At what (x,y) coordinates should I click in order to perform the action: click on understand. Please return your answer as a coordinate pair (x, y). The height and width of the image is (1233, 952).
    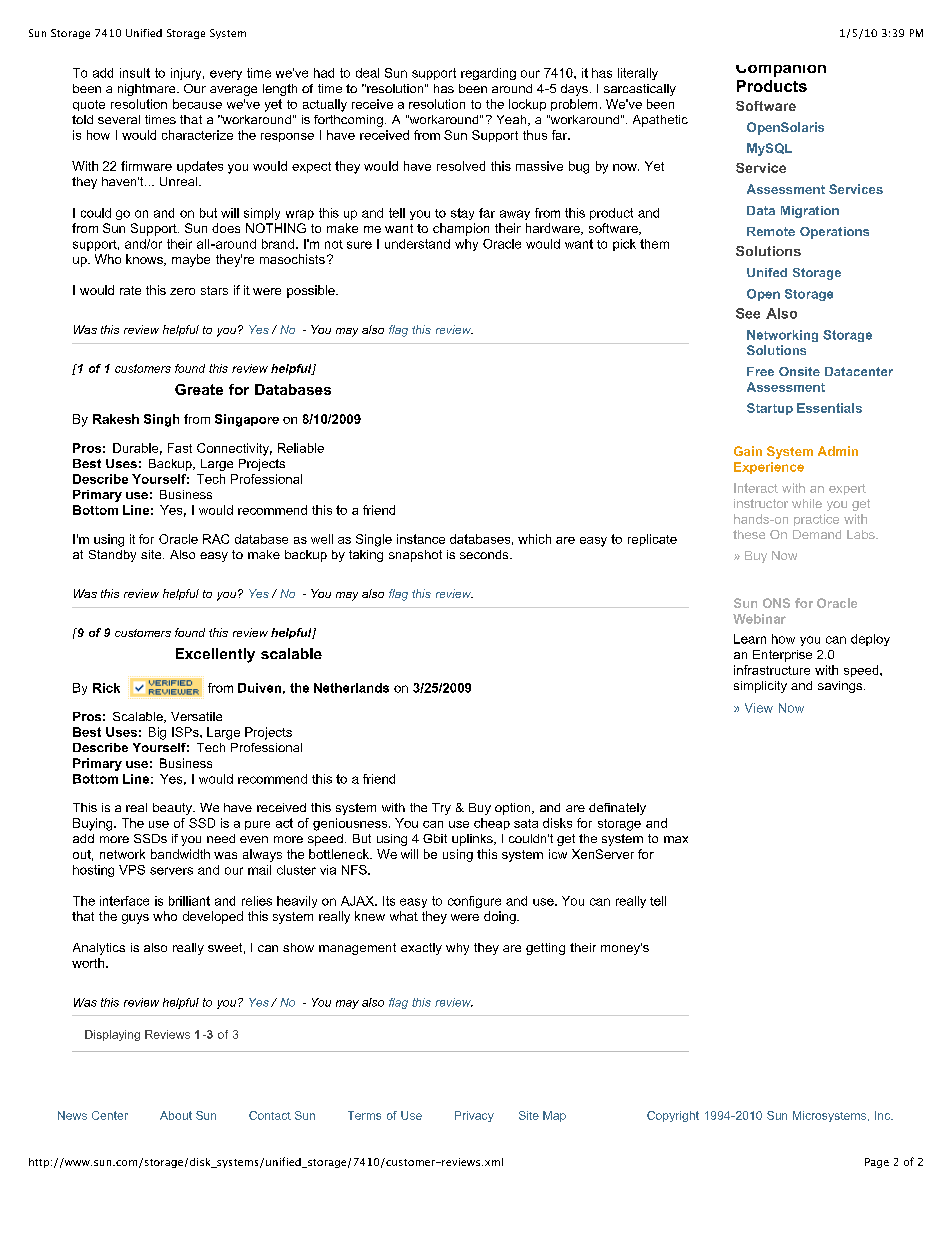
    Looking at the image, I should click on (417, 244).
